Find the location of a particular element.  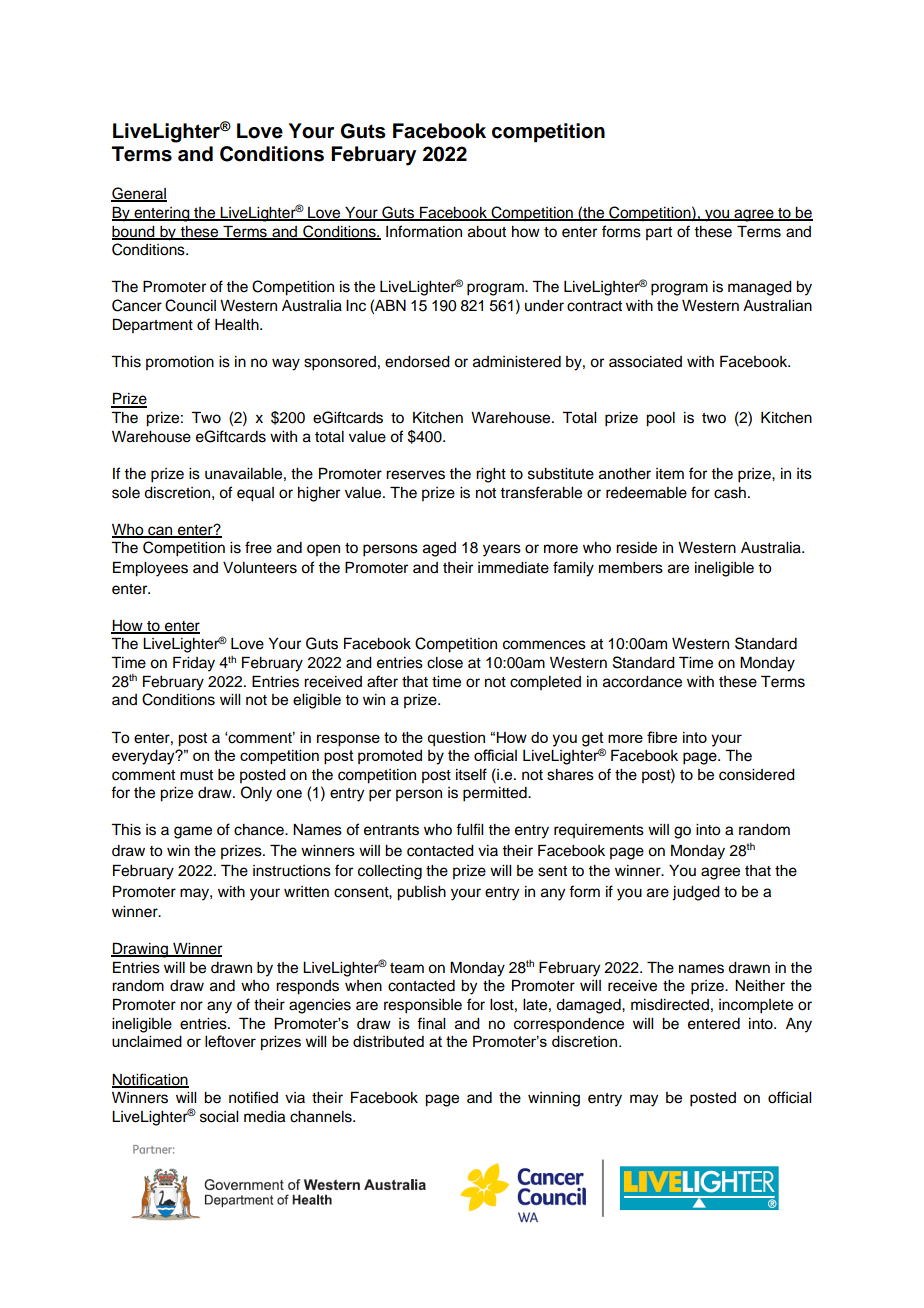

game is located at coordinates (193, 832).
